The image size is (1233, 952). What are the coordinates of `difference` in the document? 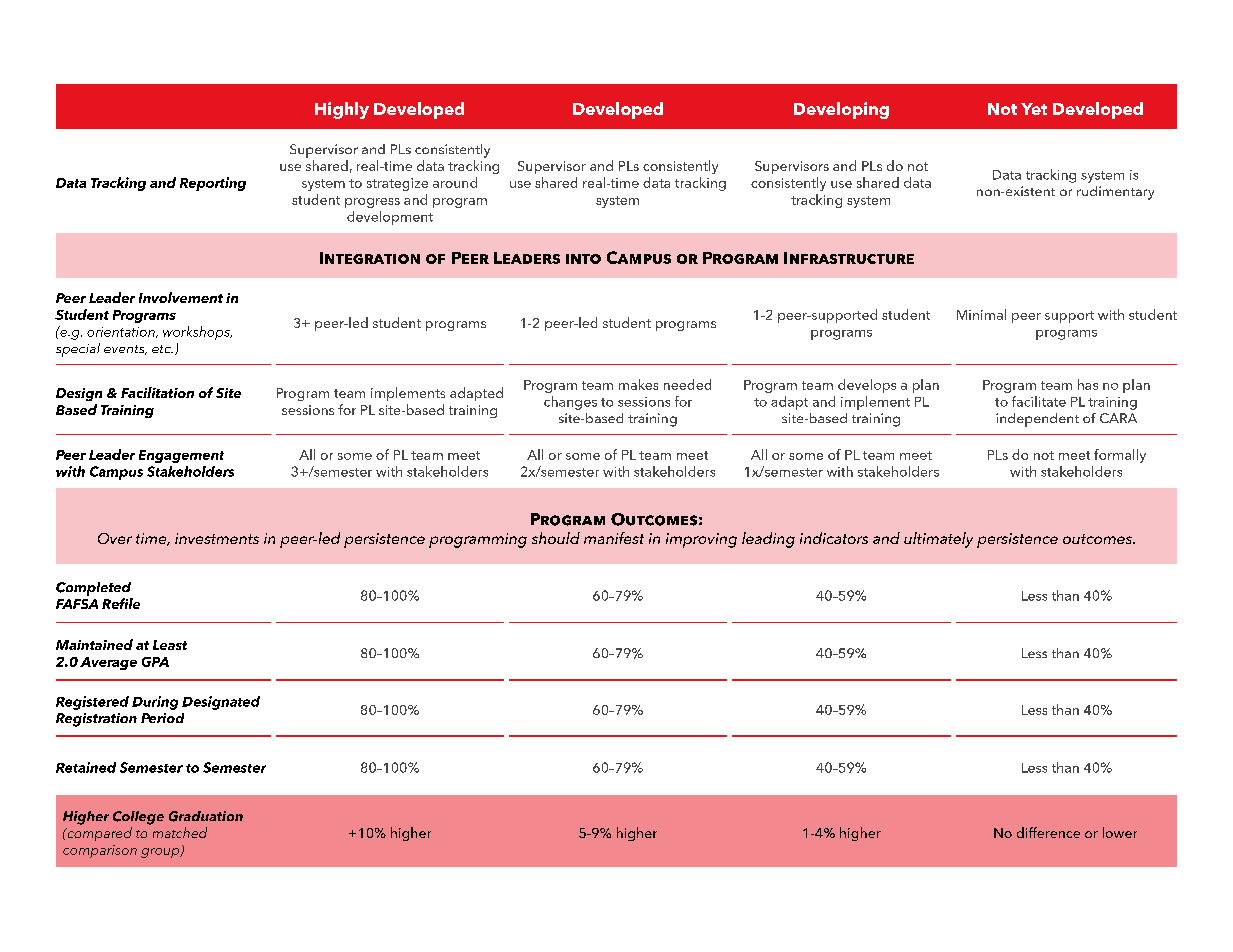 It's located at (1048, 832).
